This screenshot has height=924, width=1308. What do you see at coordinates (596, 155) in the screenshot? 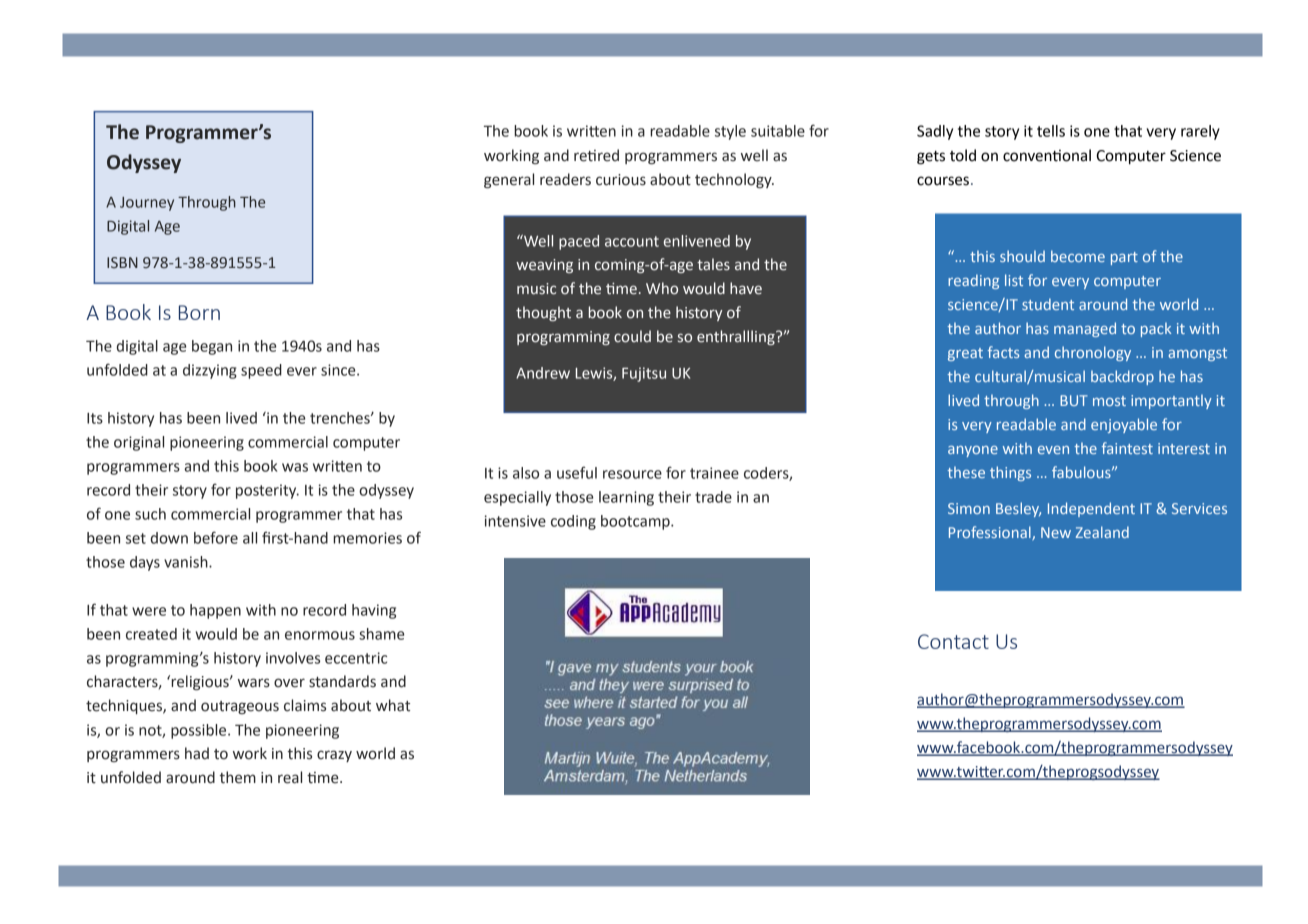
I see `retired` at bounding box center [596, 155].
